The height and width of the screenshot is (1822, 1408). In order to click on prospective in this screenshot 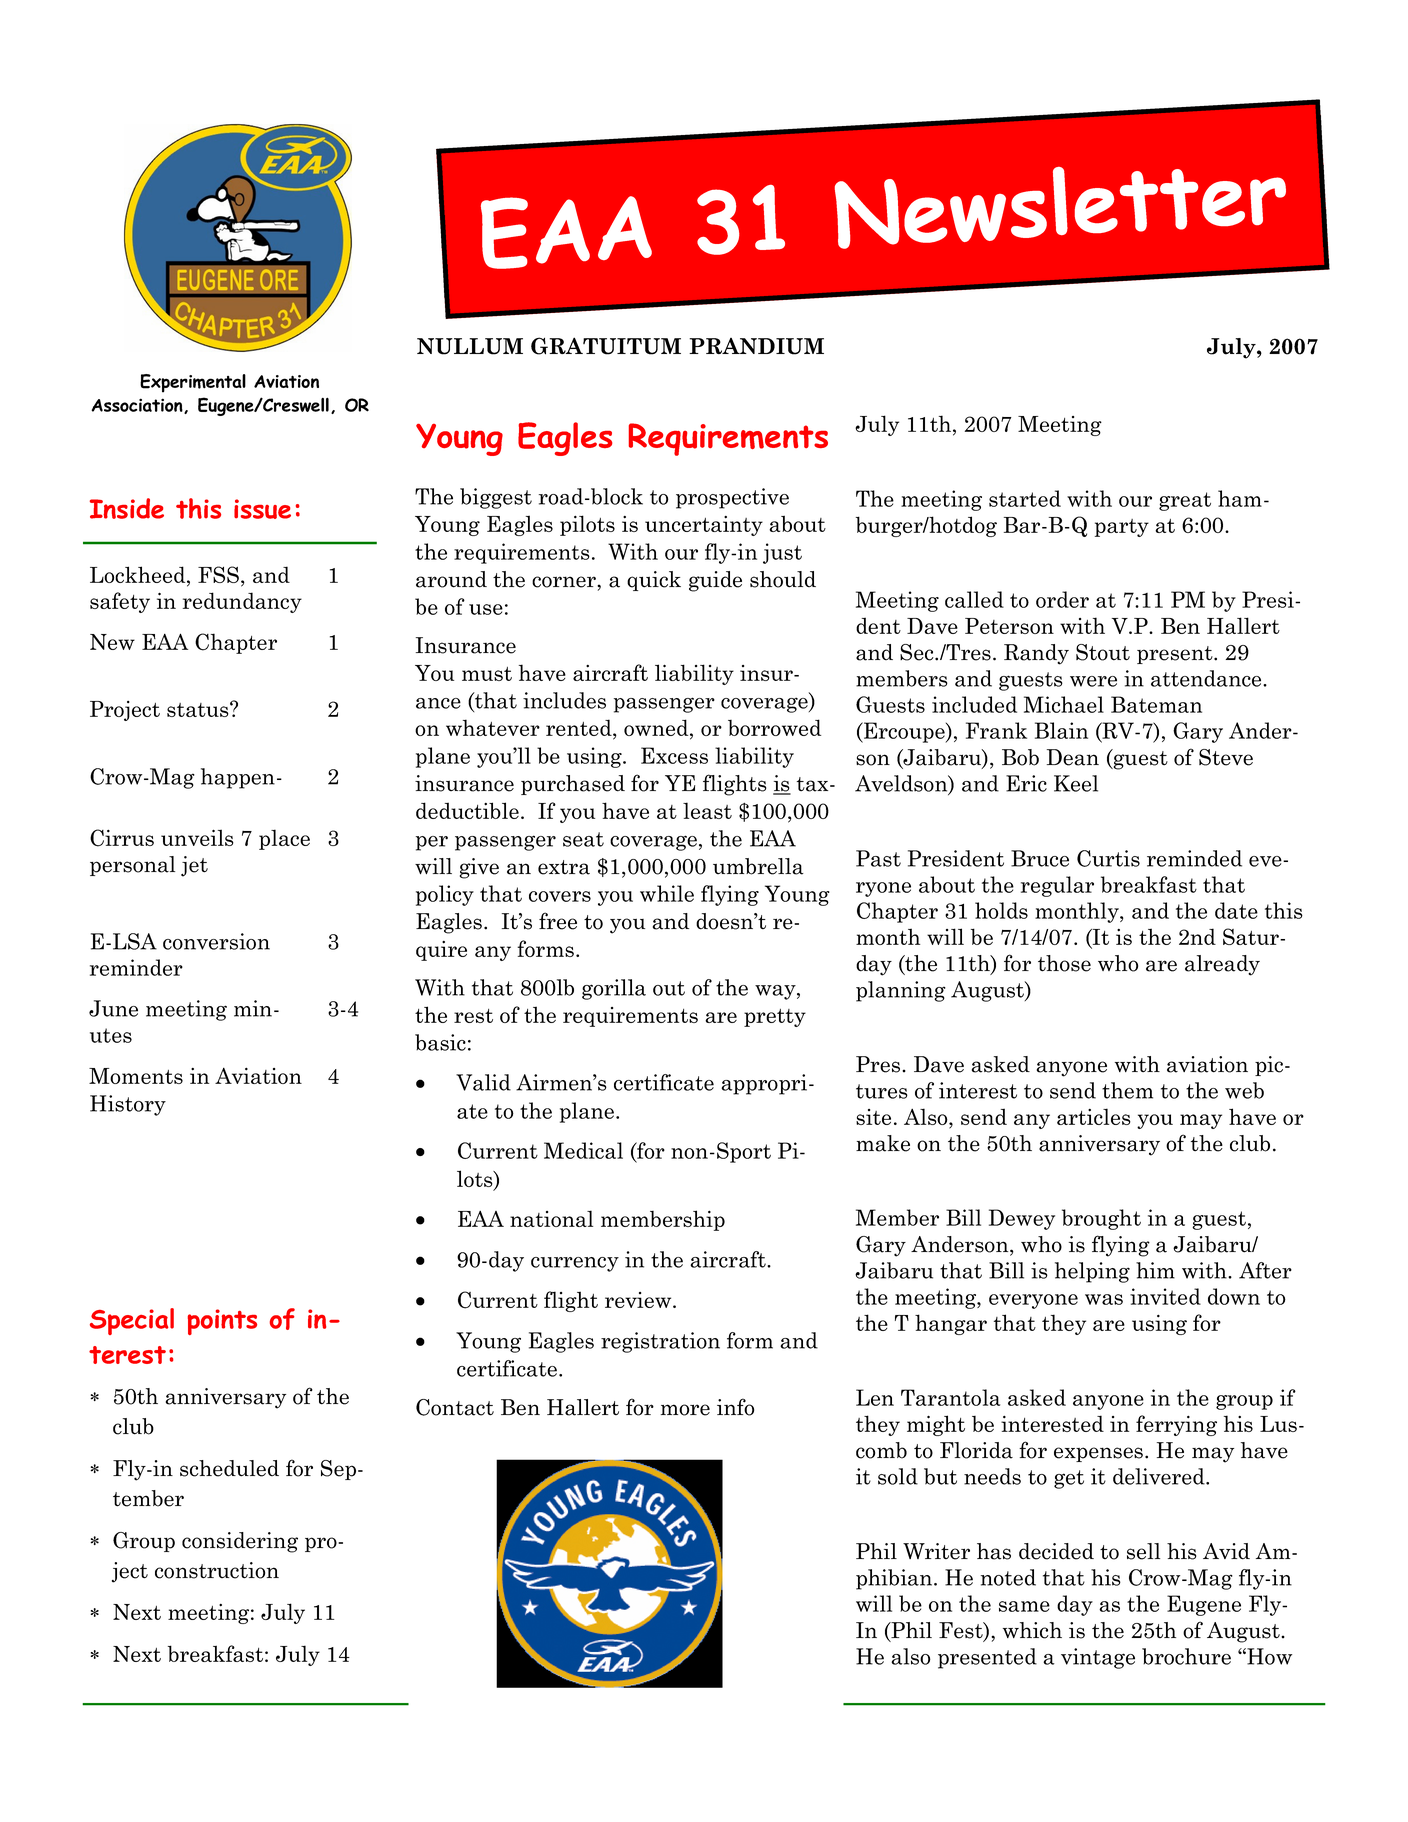, I will do `click(732, 498)`.
